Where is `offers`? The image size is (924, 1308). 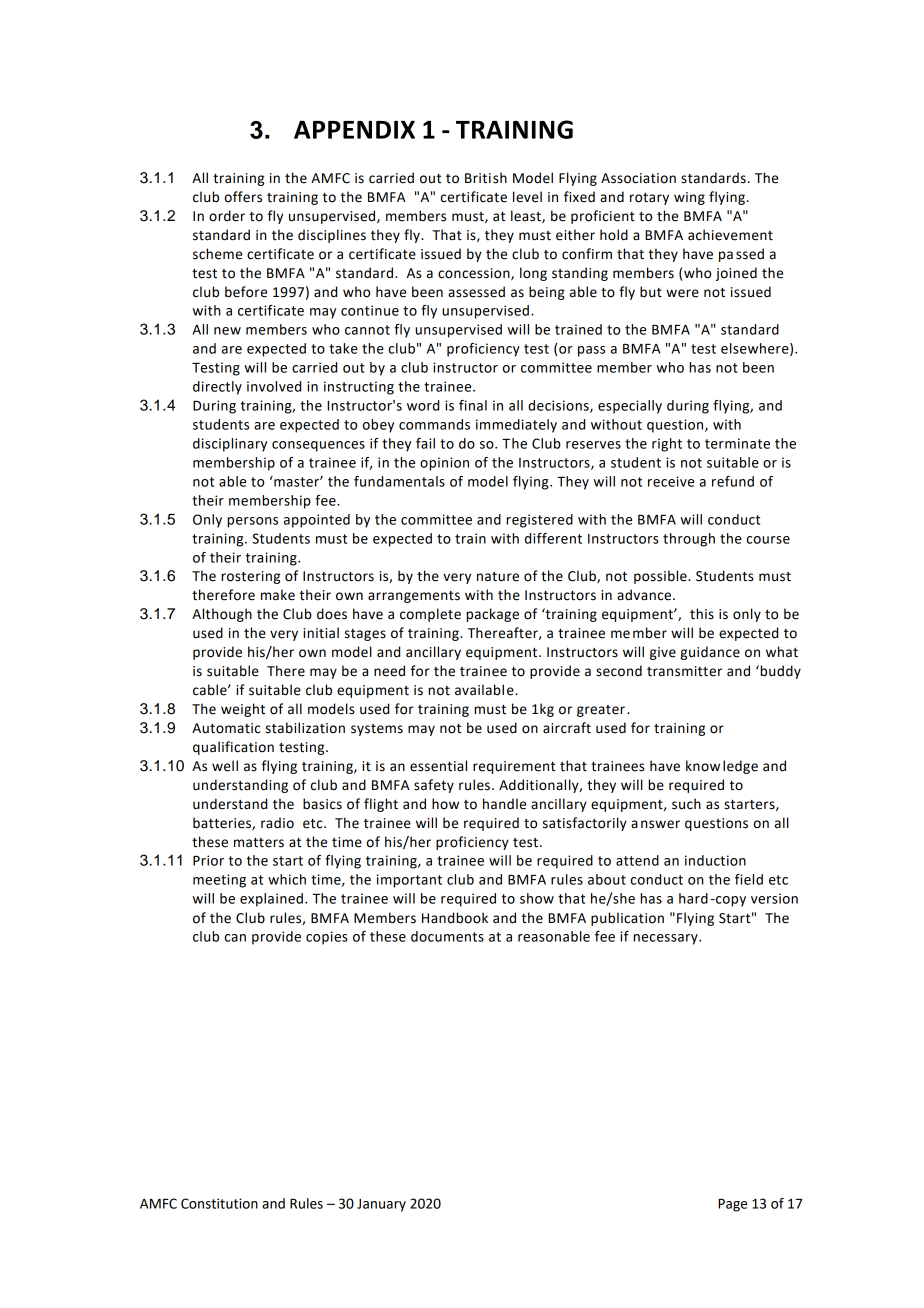 offers is located at coordinates (243, 197).
